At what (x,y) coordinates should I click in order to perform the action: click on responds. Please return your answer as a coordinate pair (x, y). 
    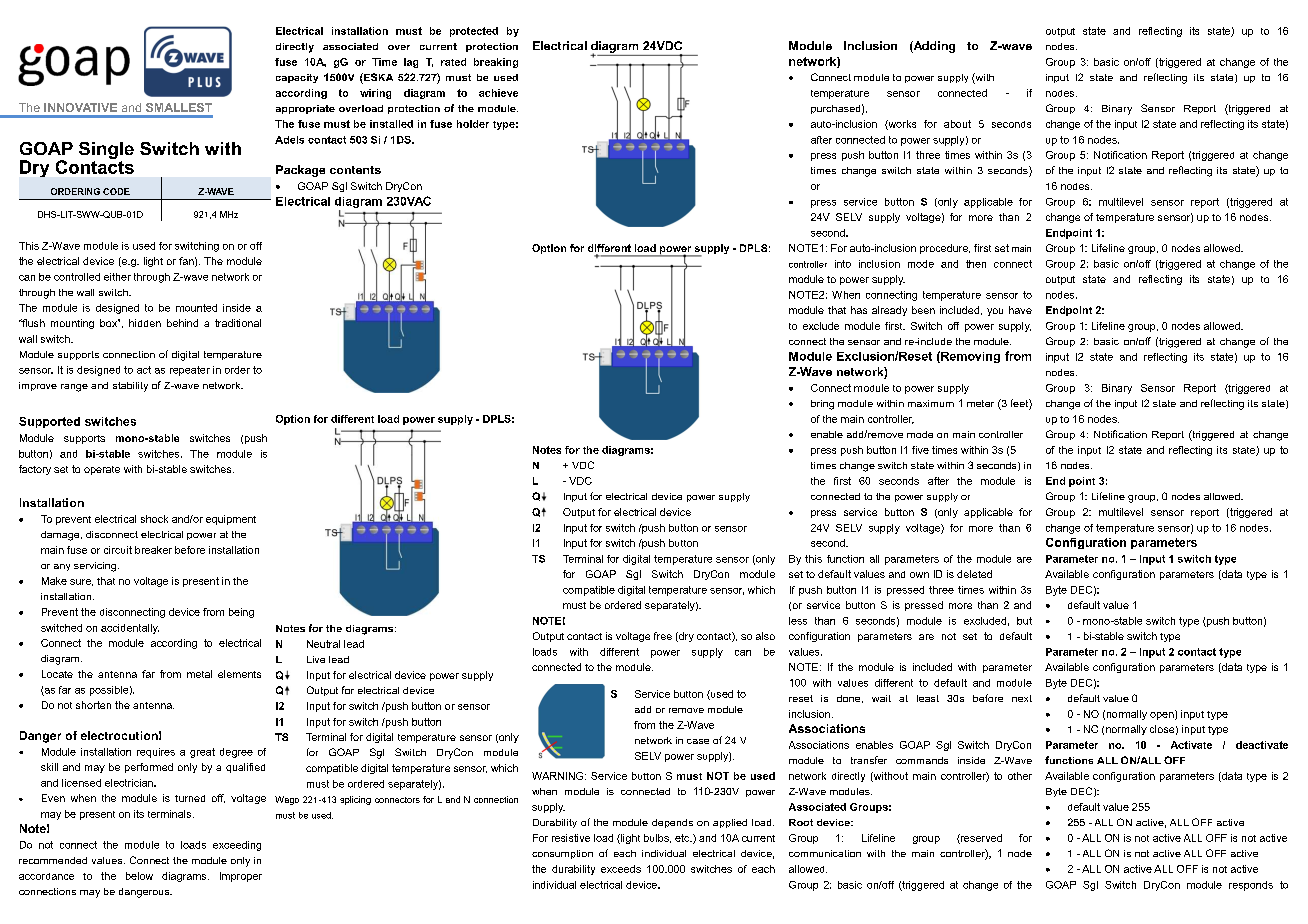
    Looking at the image, I should click on (1251, 886).
